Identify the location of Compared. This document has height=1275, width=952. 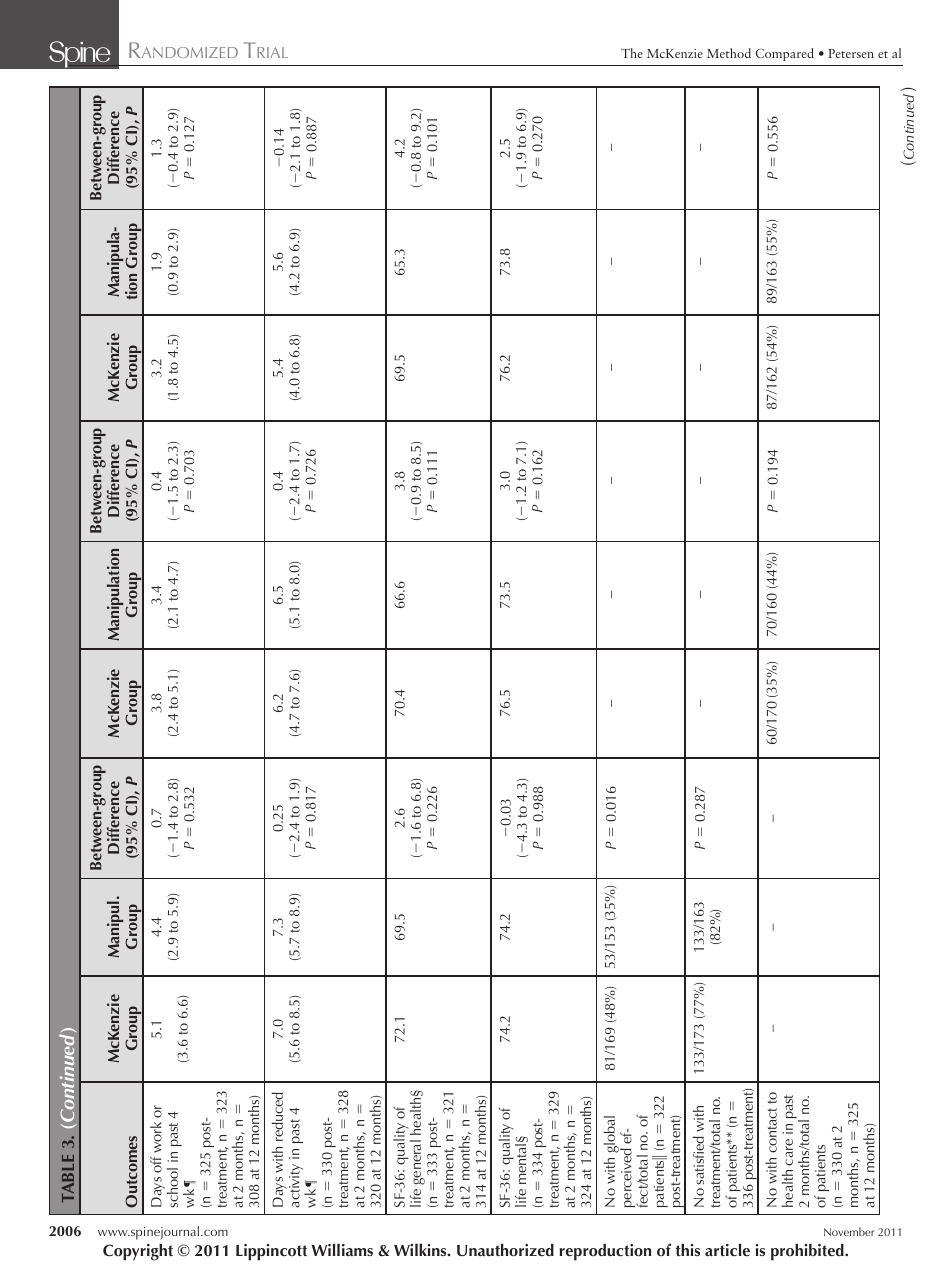
(785, 54).
